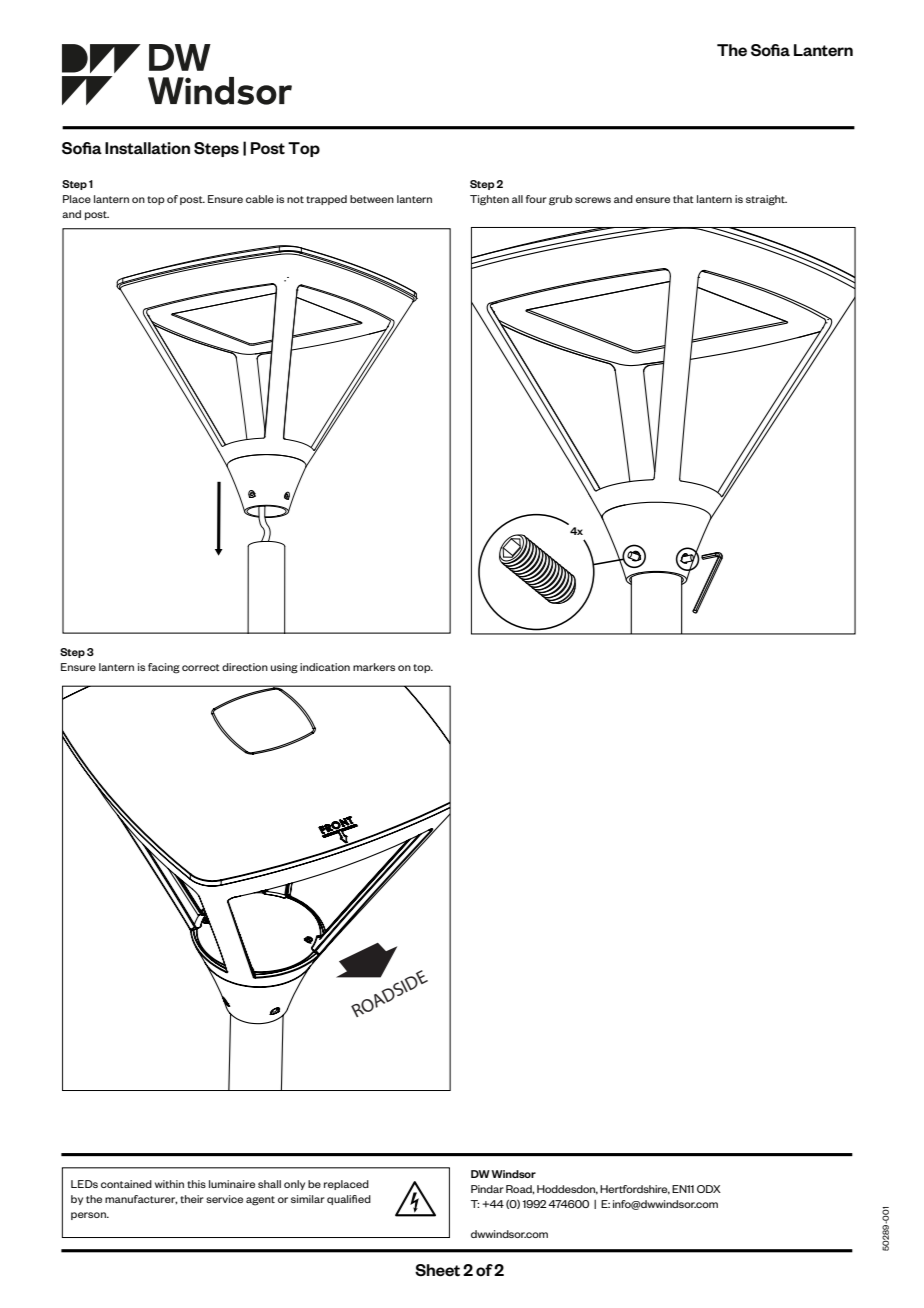 The image size is (924, 1308). I want to click on that, so click(683, 199).
